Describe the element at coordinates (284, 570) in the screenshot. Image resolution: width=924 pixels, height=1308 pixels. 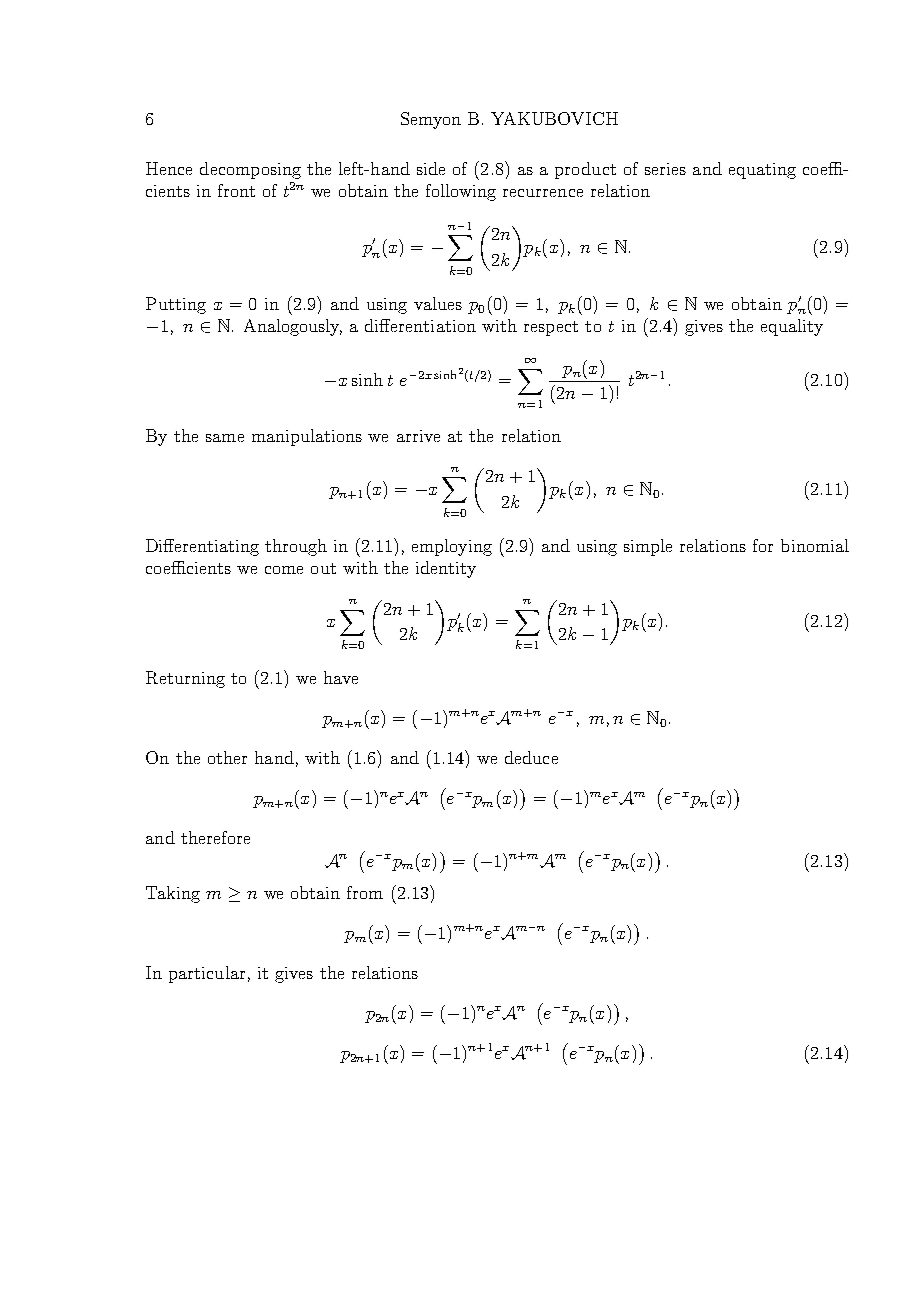
I see `come` at that location.
